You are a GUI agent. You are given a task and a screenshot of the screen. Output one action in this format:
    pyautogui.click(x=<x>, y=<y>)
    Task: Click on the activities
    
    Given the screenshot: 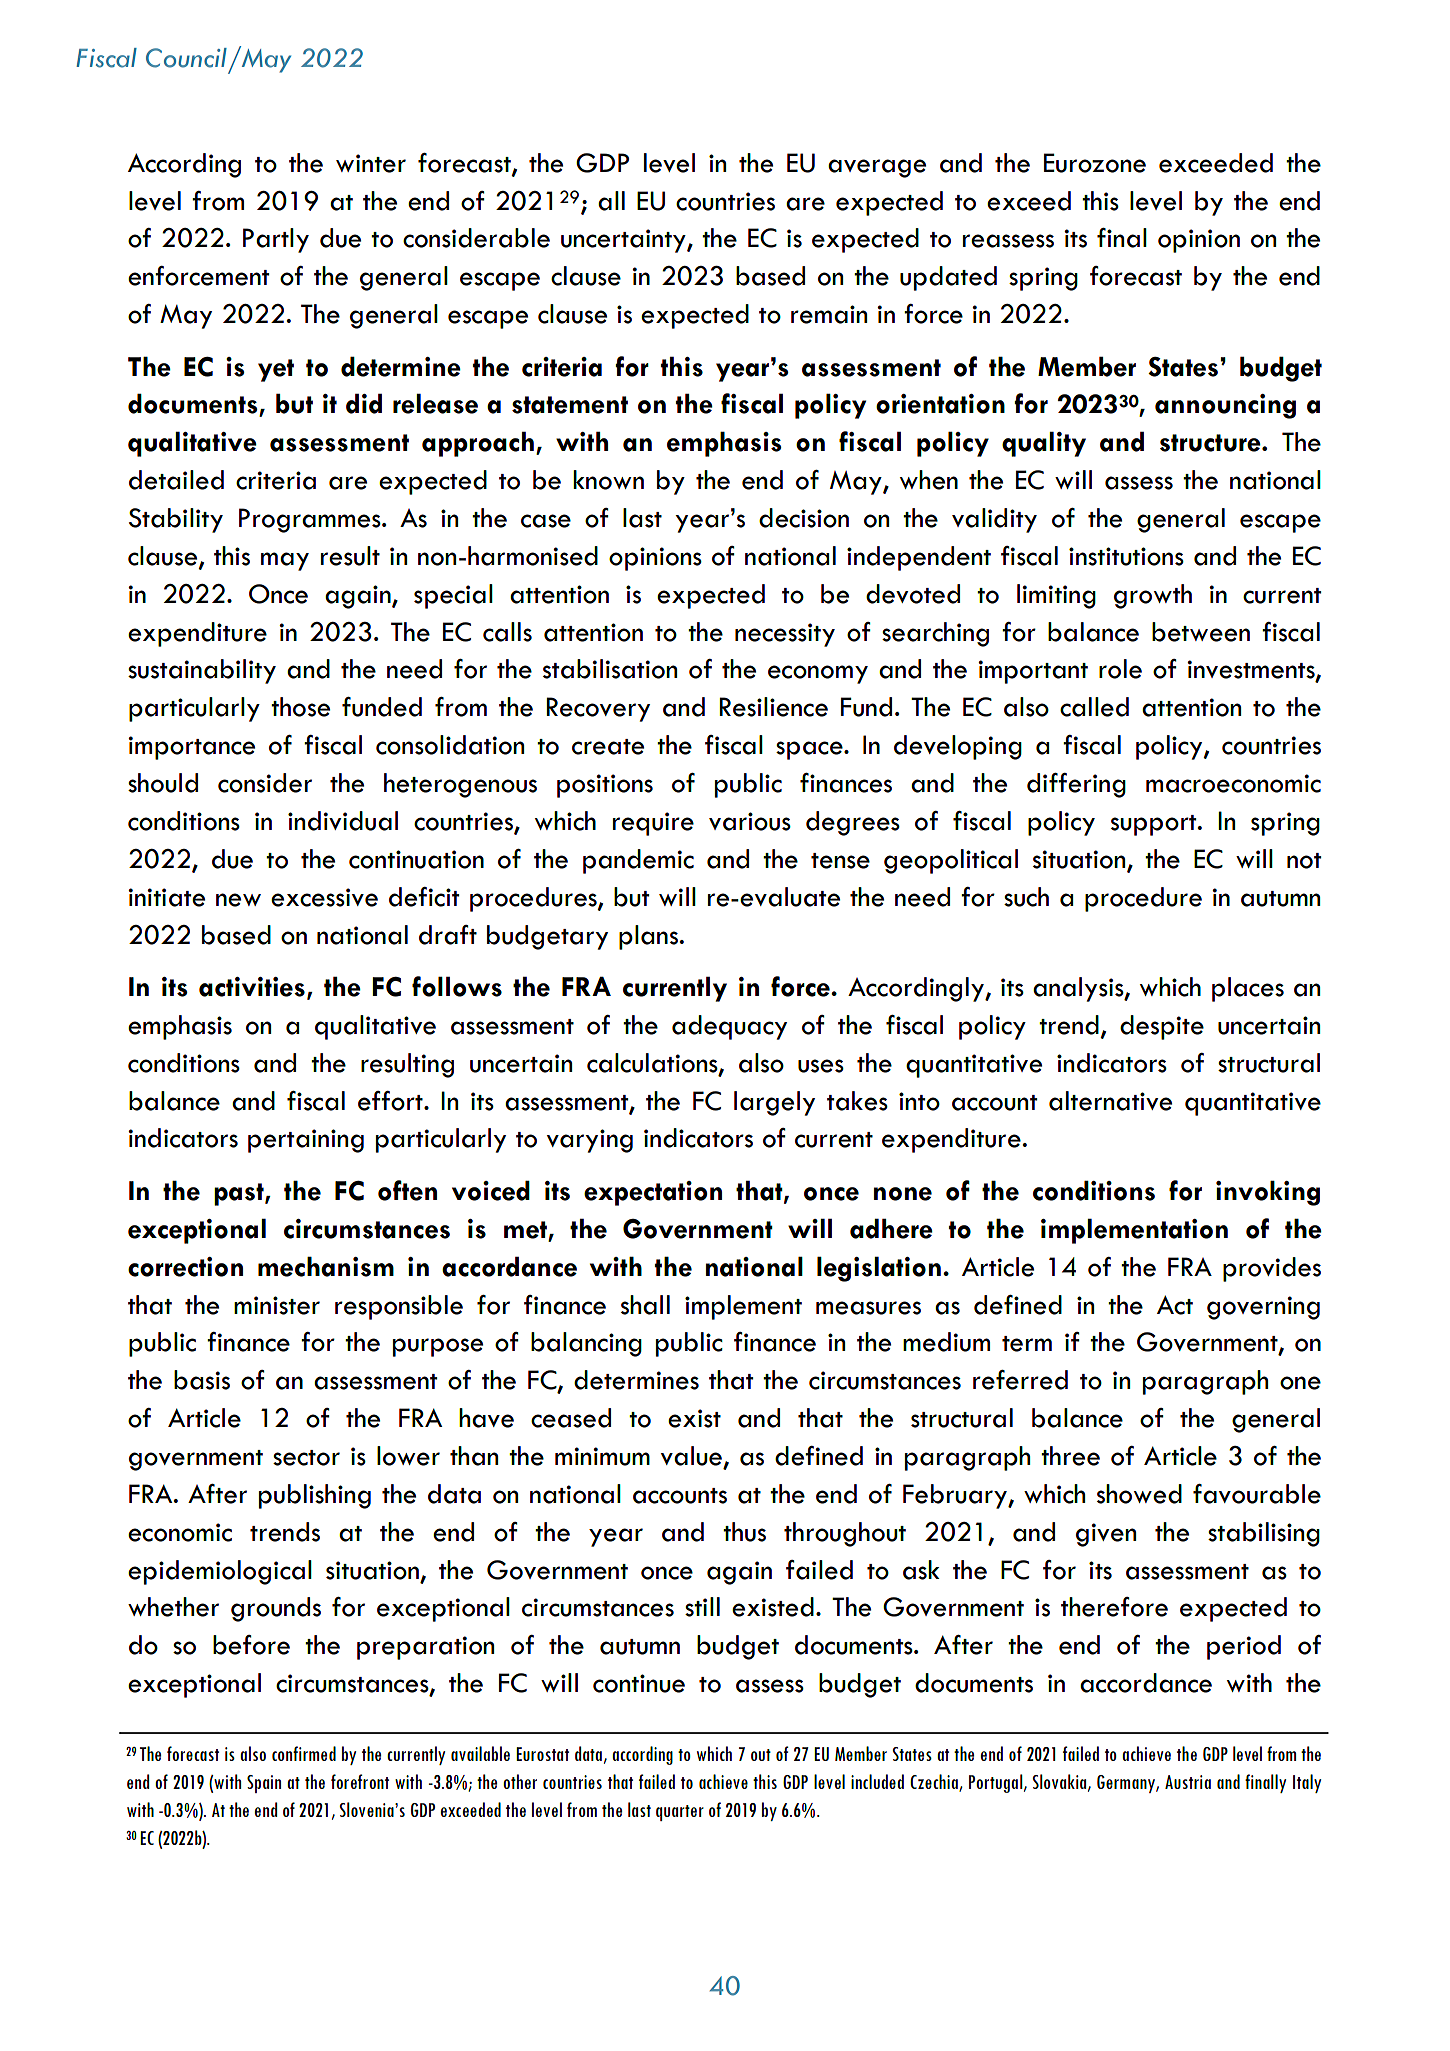 What is the action you would take?
    pyautogui.click(x=252, y=987)
